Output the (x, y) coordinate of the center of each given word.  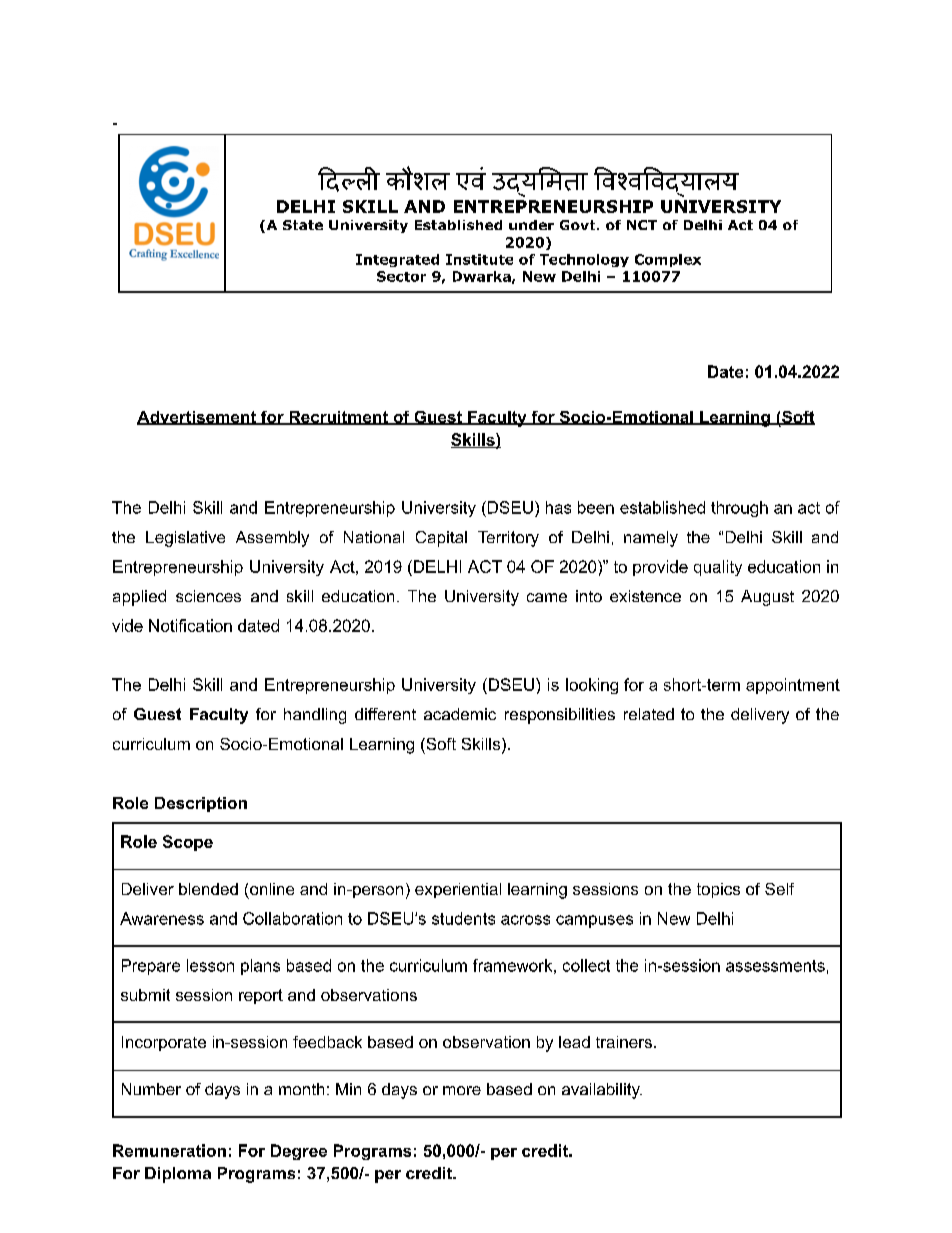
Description (201, 804)
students (463, 918)
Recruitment (338, 418)
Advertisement (197, 418)
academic (460, 714)
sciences (208, 596)
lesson (210, 965)
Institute (479, 259)
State (303, 225)
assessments (775, 966)
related (649, 714)
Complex (668, 260)
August (767, 598)
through (739, 509)
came (547, 597)
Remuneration (169, 1150)
